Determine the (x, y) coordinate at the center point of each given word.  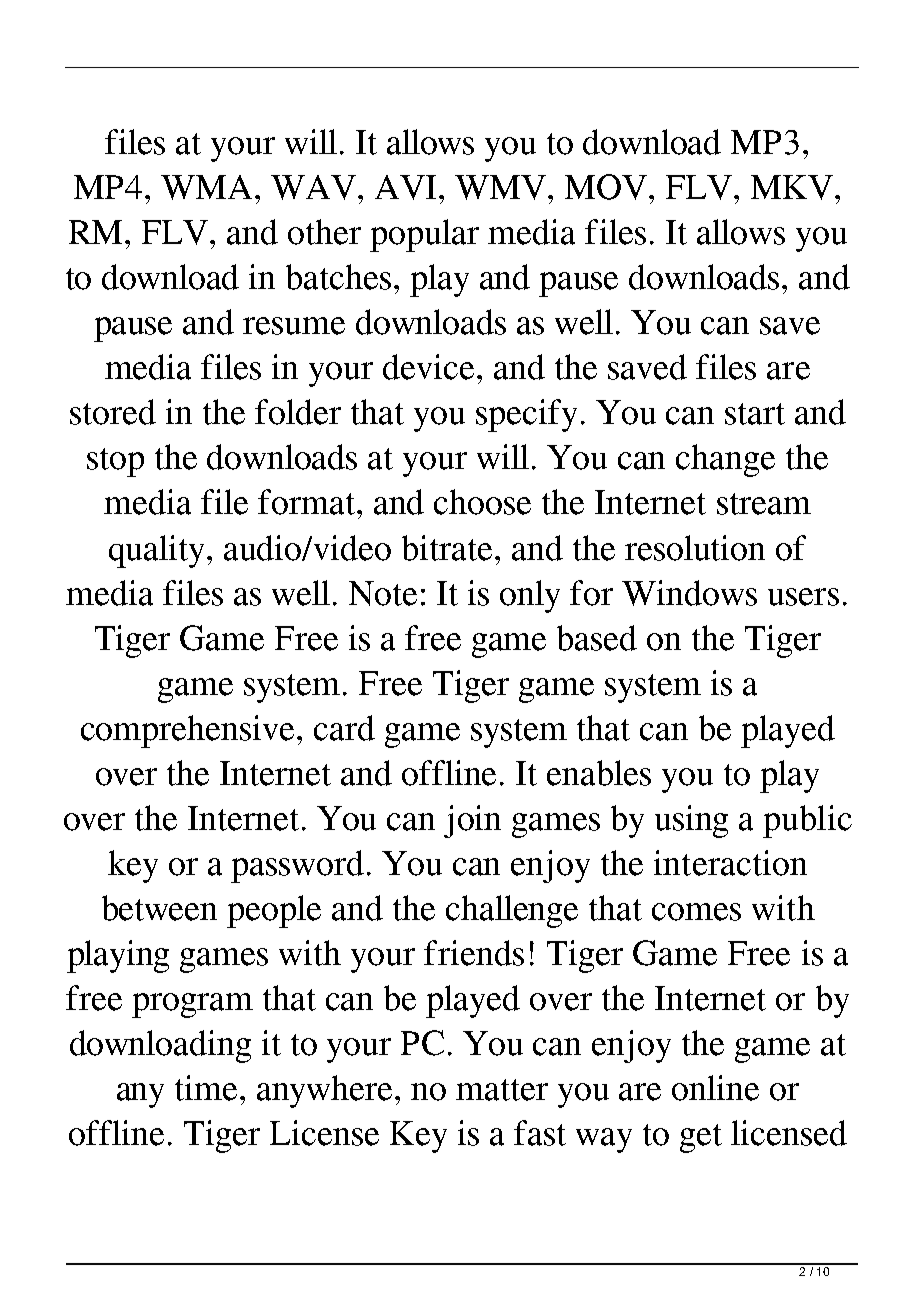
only (530, 596)
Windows (689, 593)
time (208, 1088)
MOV (607, 187)
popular (424, 235)
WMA (206, 187)
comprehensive (189, 731)
